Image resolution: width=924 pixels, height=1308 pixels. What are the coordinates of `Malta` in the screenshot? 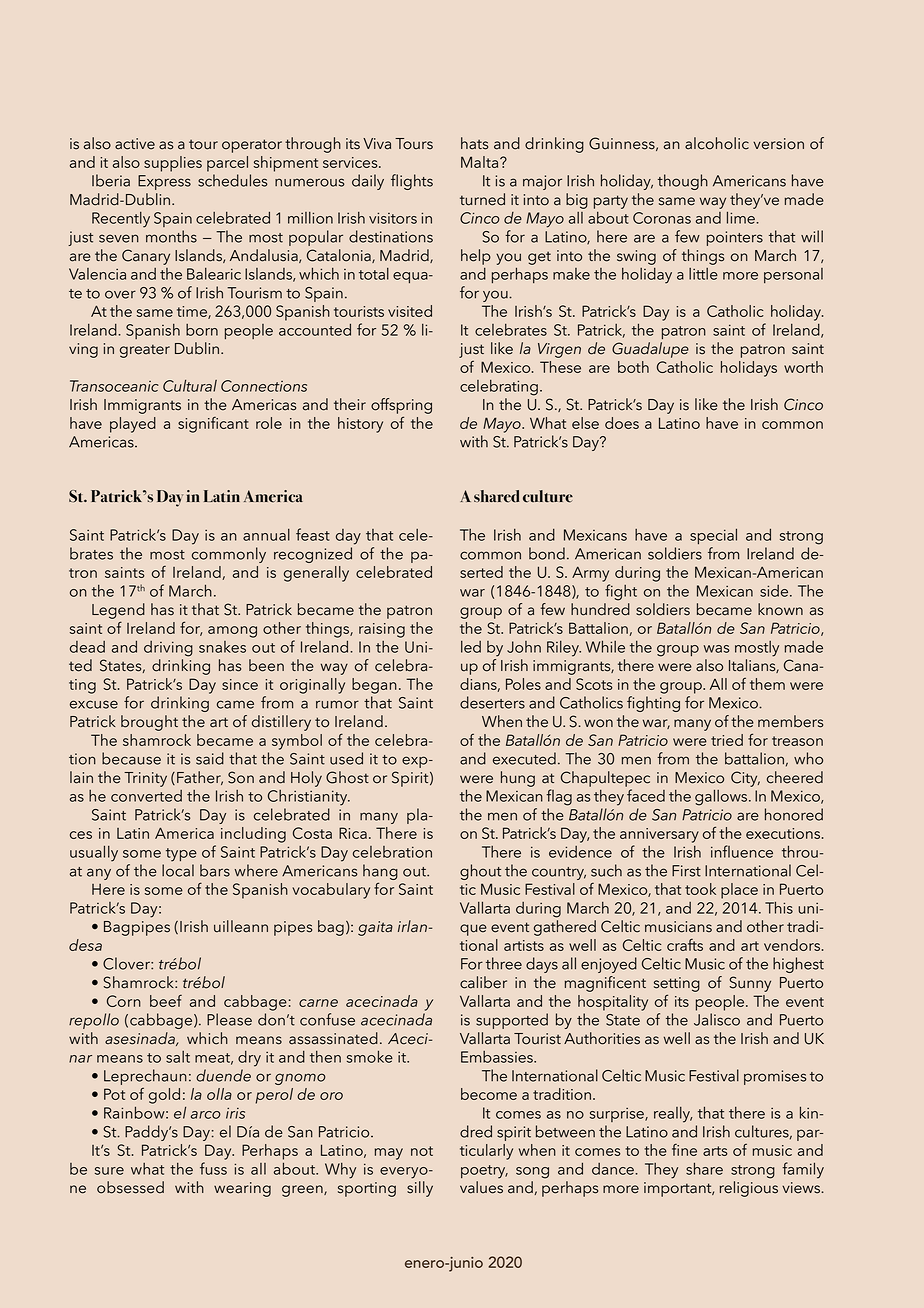 It's located at (481, 162).
